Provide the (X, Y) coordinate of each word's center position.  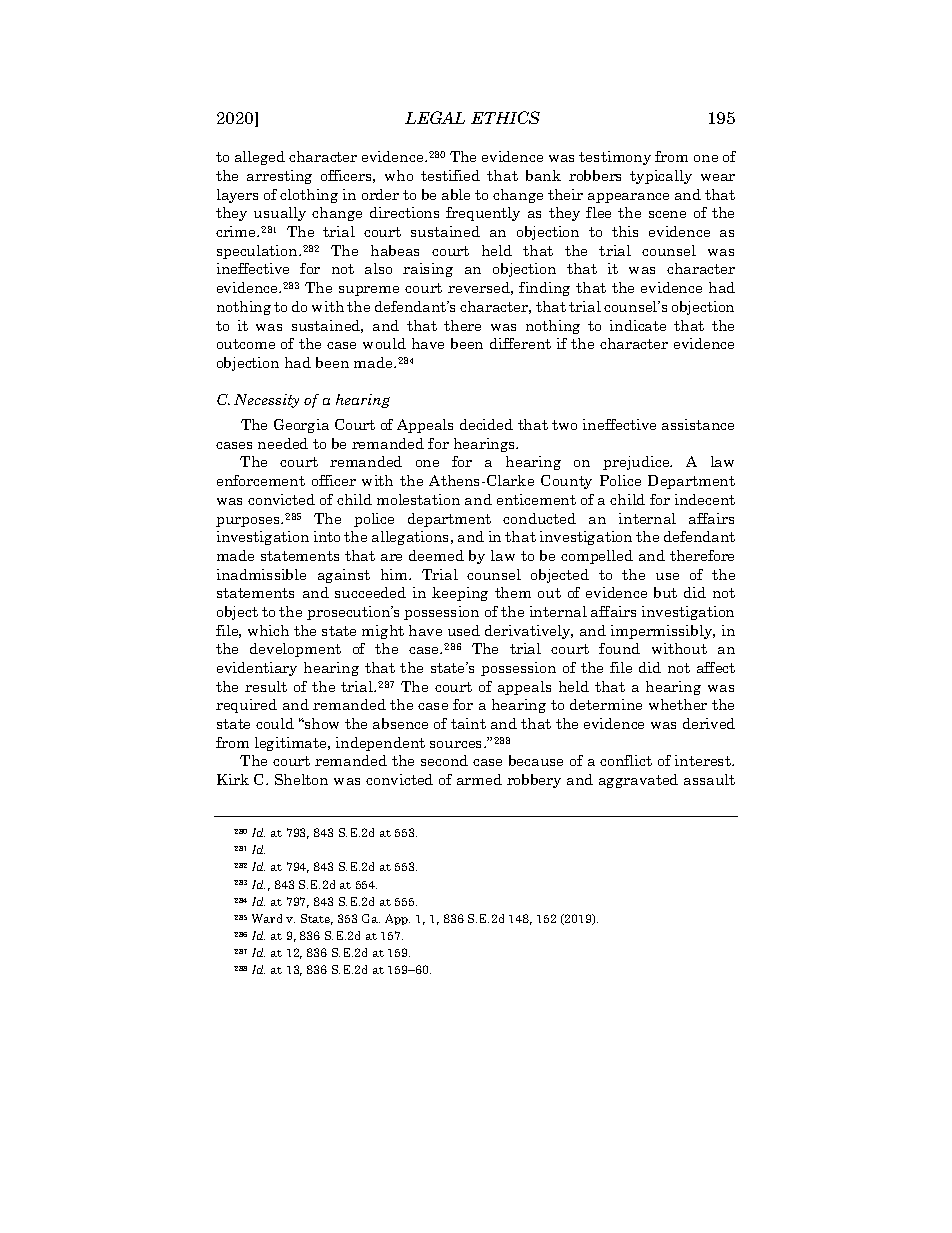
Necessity (266, 401)
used (464, 630)
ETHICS (505, 117)
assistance (698, 424)
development (295, 650)
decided (486, 424)
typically (661, 177)
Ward (267, 918)
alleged (260, 158)
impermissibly (663, 632)
